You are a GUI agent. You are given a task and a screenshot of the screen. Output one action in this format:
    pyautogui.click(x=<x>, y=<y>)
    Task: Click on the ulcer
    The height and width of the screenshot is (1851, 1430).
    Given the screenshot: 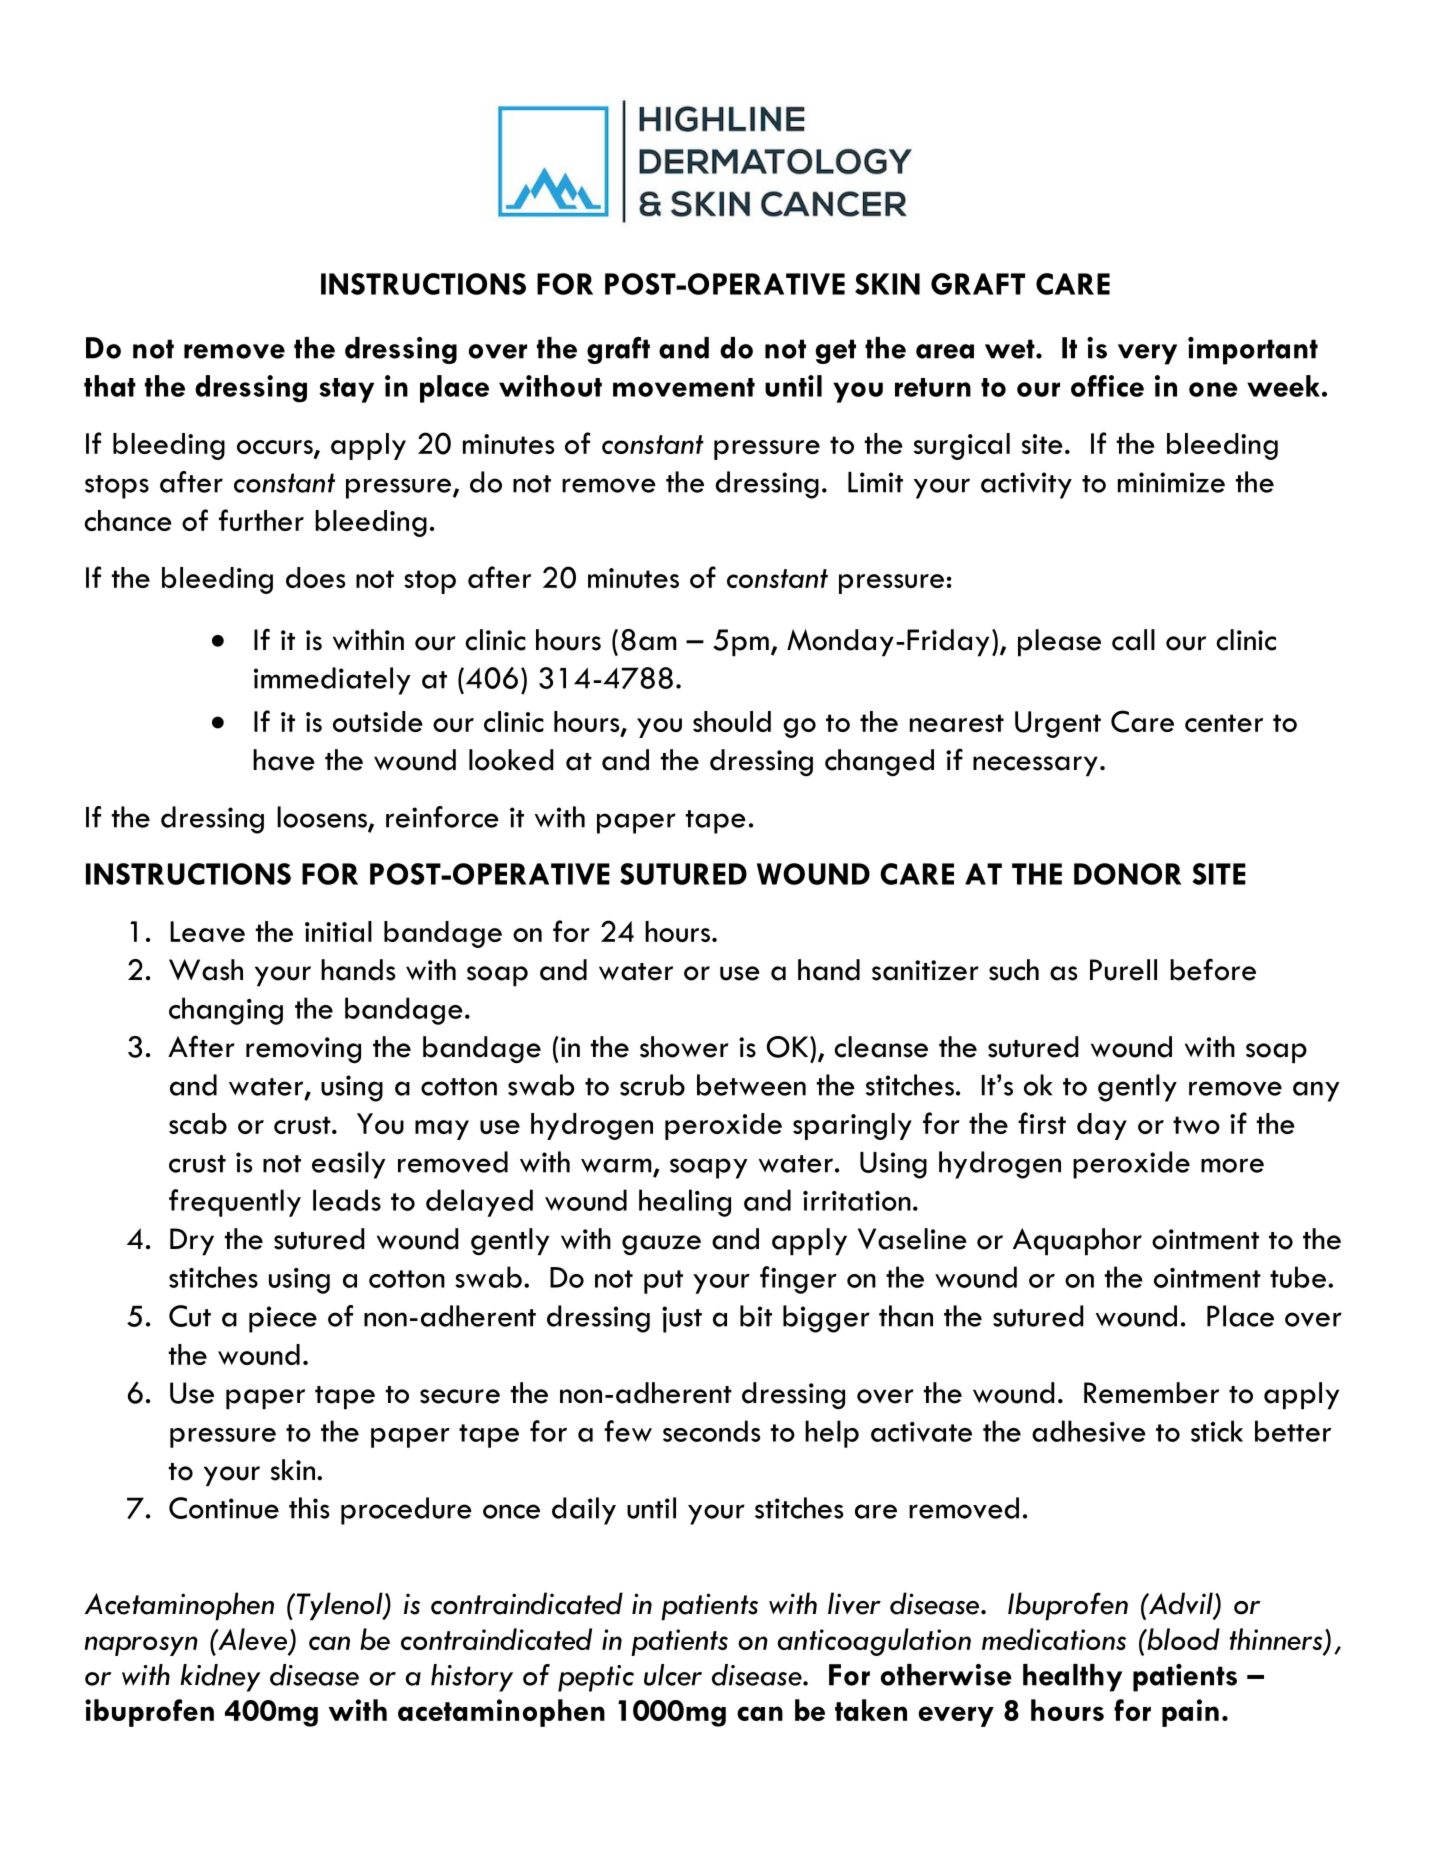 What is the action you would take?
    pyautogui.click(x=673, y=1675)
